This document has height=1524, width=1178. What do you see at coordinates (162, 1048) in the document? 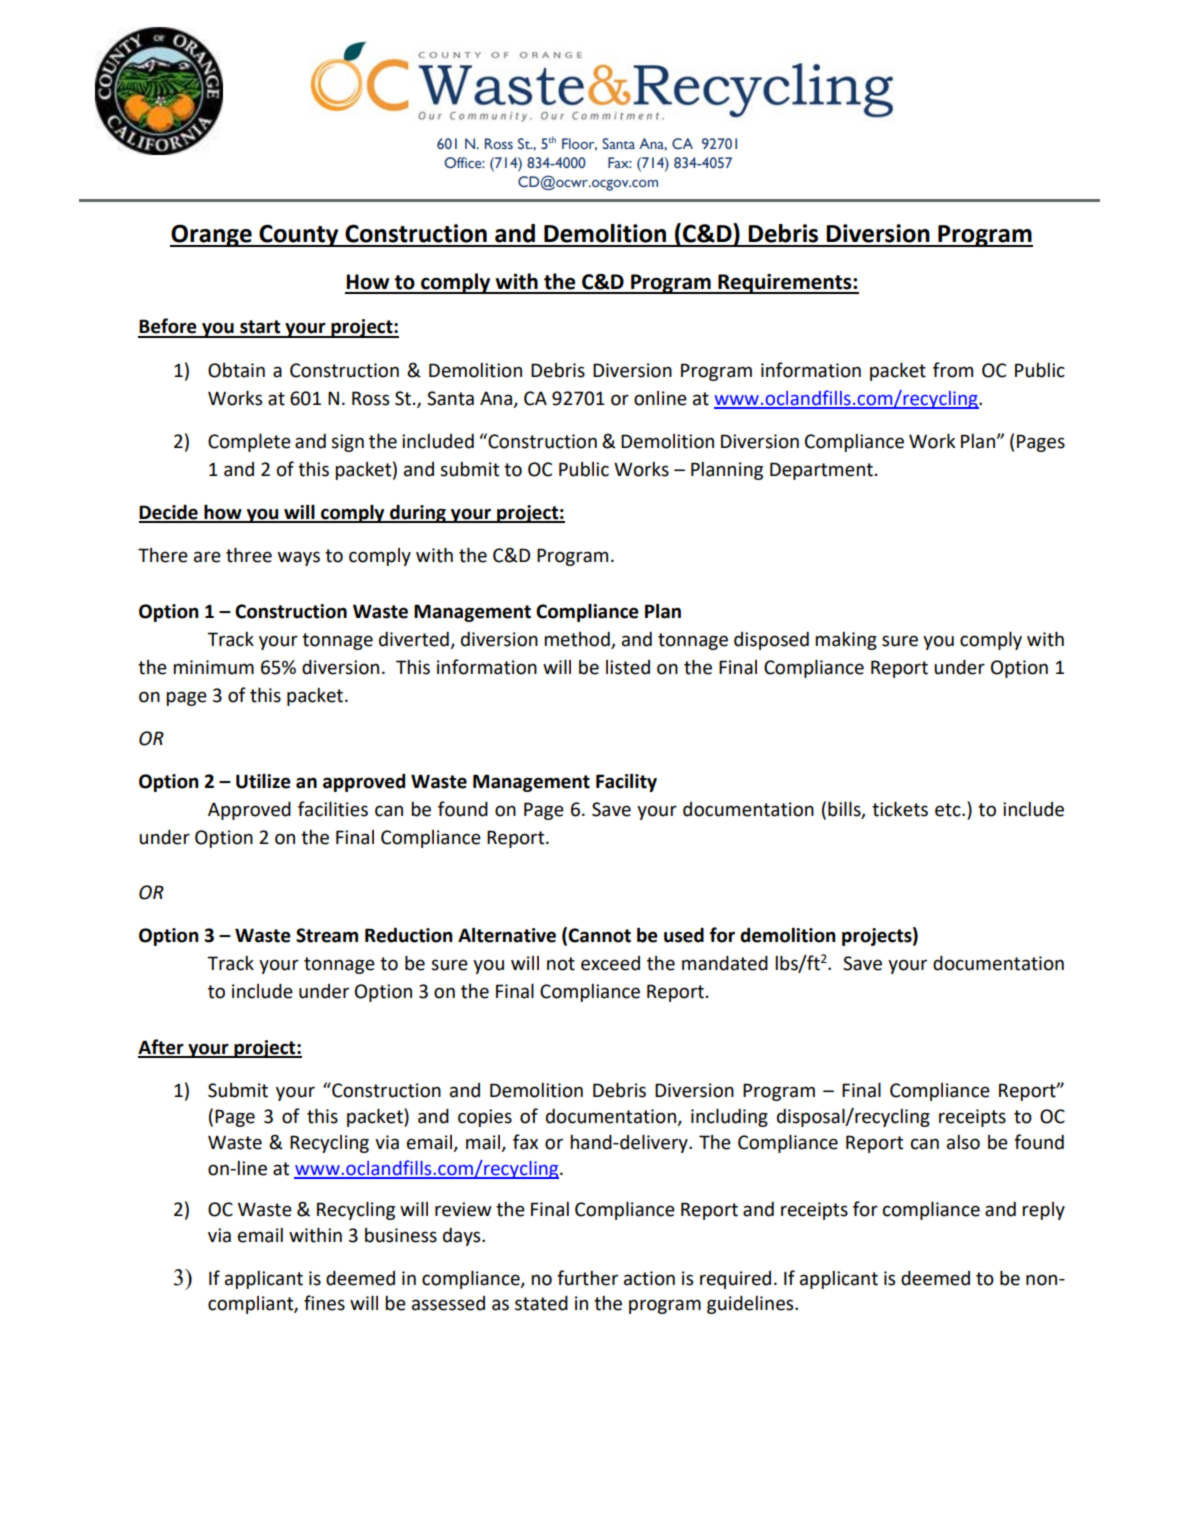
I see `After` at bounding box center [162, 1048].
